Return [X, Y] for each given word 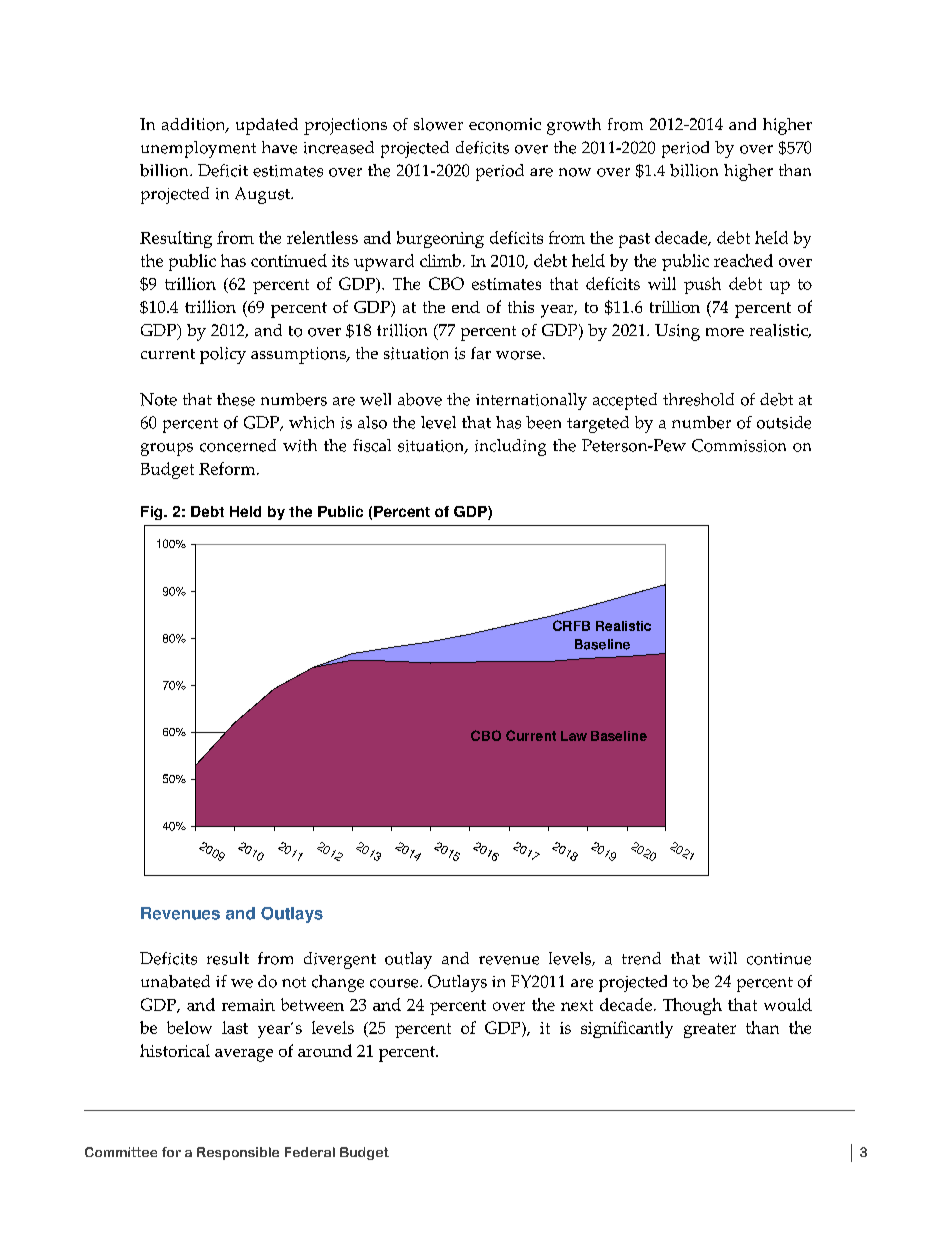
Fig [153, 513]
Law [574, 736]
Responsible [238, 1153]
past [634, 240]
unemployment [198, 149]
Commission [739, 445]
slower [438, 124]
